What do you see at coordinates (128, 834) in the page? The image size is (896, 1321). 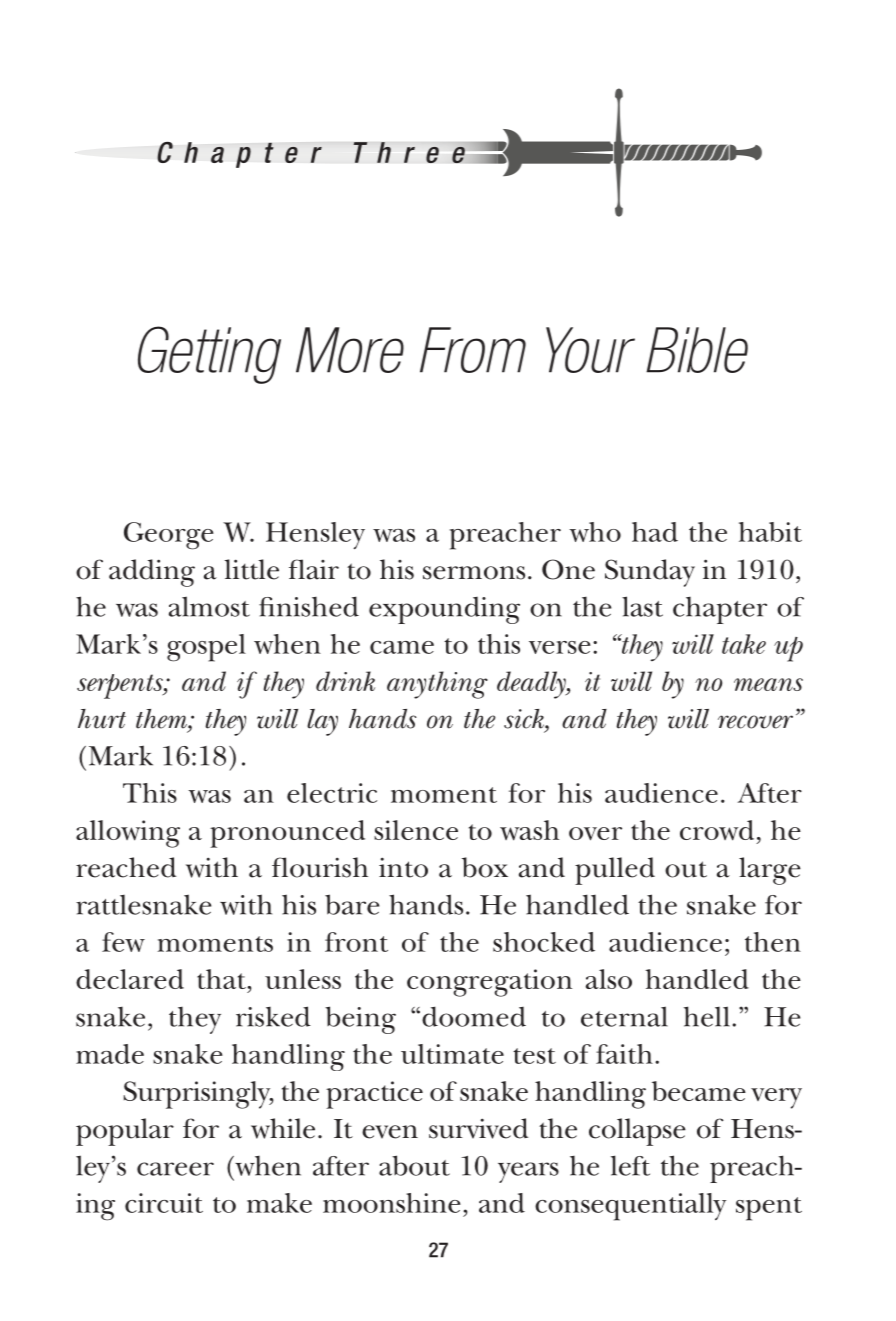 I see `allowing` at bounding box center [128, 834].
